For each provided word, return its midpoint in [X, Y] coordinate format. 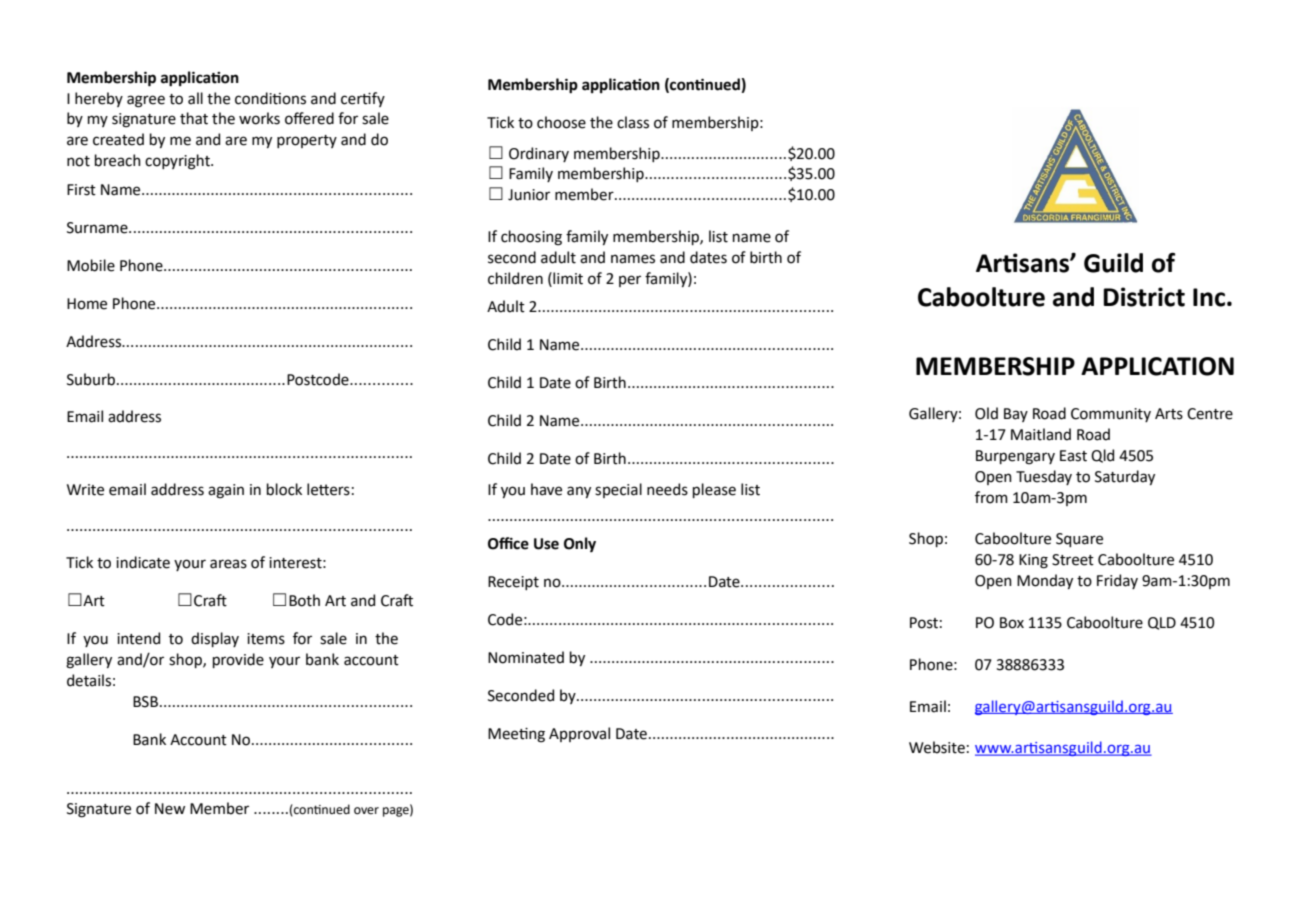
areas [228, 564]
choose [561, 122]
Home [87, 304]
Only [580, 544]
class [633, 122]
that [194, 118]
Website [937, 747]
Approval [579, 734]
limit [567, 278]
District [1144, 297]
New [170, 809]
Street [1073, 560]
